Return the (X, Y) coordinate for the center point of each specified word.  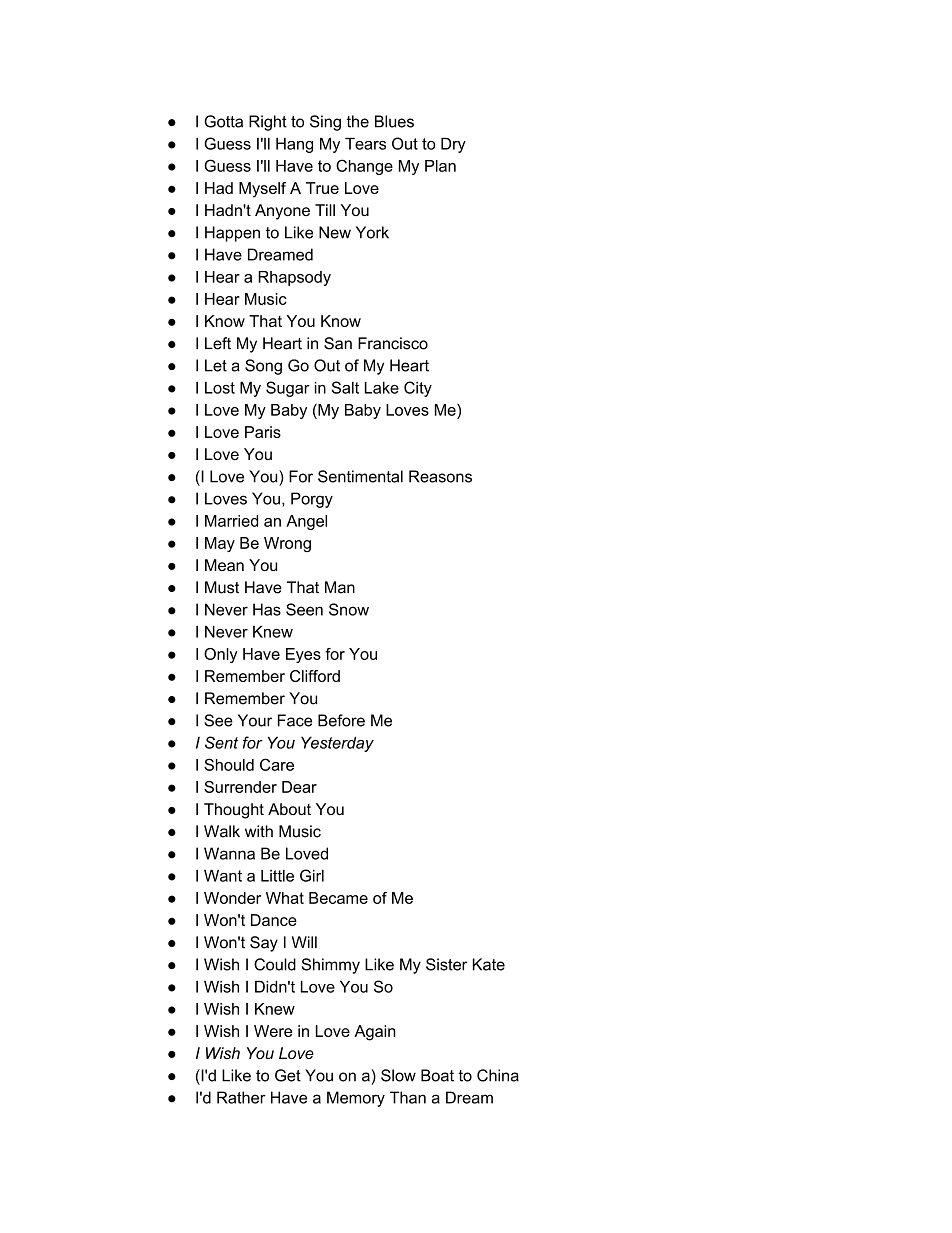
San (338, 343)
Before (341, 720)
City (418, 389)
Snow (349, 609)
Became (338, 898)
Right (268, 123)
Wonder (232, 898)
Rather (241, 1097)
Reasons (440, 476)
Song (263, 367)
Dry (453, 145)
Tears (365, 143)
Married (231, 521)
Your (255, 720)
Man (340, 587)
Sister (446, 964)
